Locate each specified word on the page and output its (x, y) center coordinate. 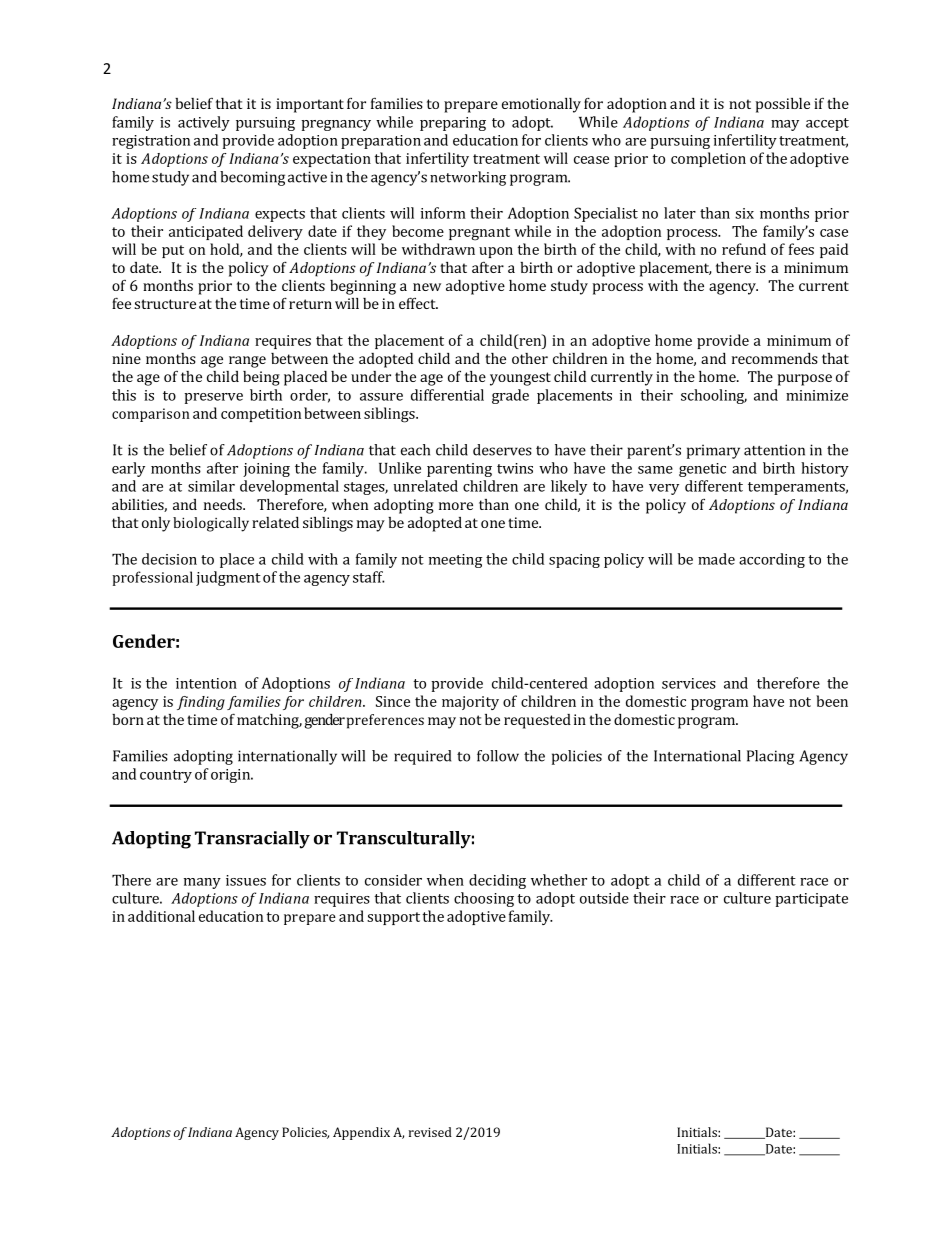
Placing (770, 757)
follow (498, 756)
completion (708, 159)
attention (774, 450)
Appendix (361, 1133)
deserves (502, 450)
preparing (453, 124)
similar (211, 486)
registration (151, 142)
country (166, 776)
